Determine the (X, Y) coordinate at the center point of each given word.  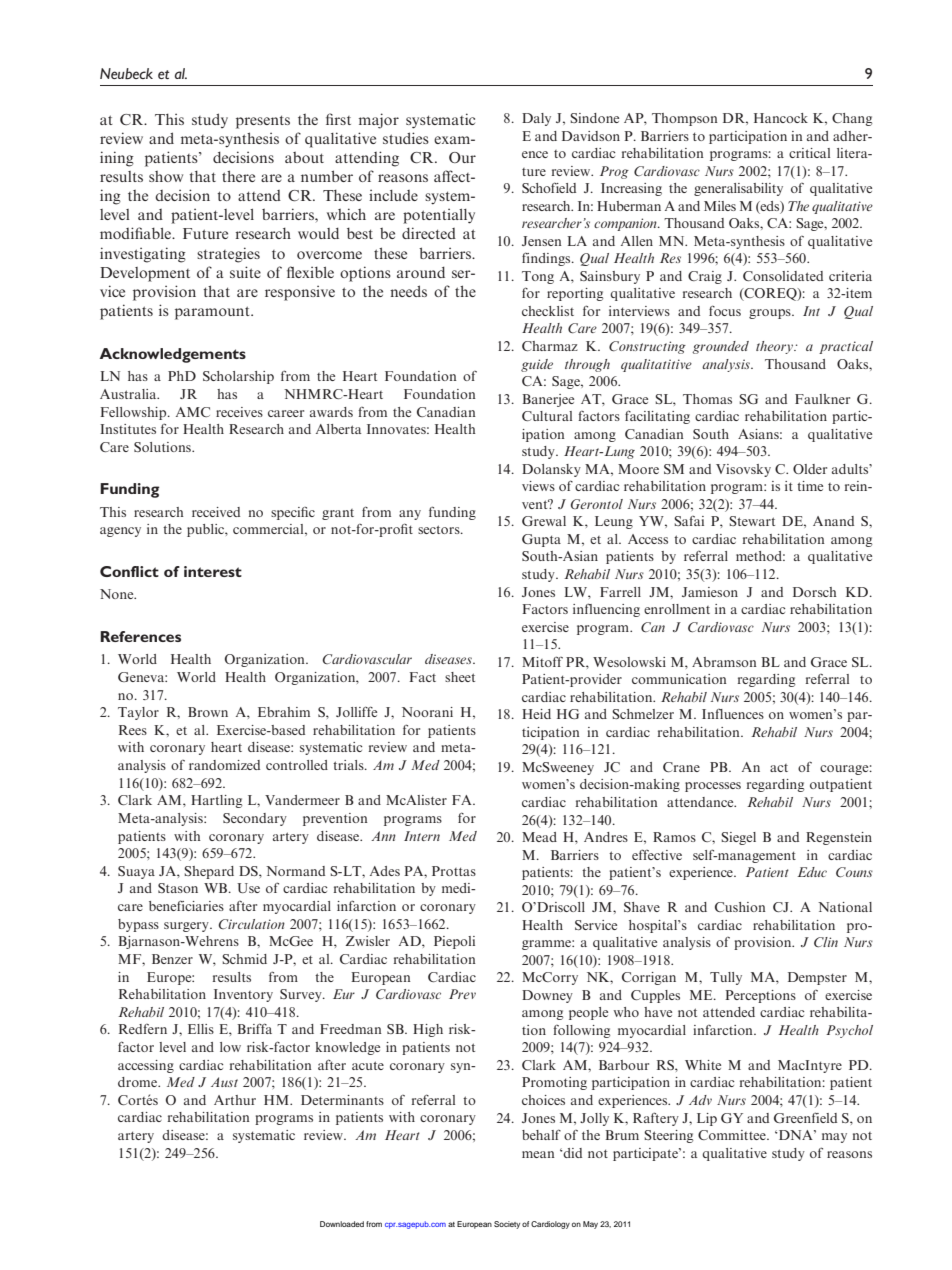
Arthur (235, 1100)
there (238, 176)
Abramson (724, 662)
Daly (536, 119)
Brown (208, 712)
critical (809, 153)
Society (507, 1225)
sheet (460, 677)
